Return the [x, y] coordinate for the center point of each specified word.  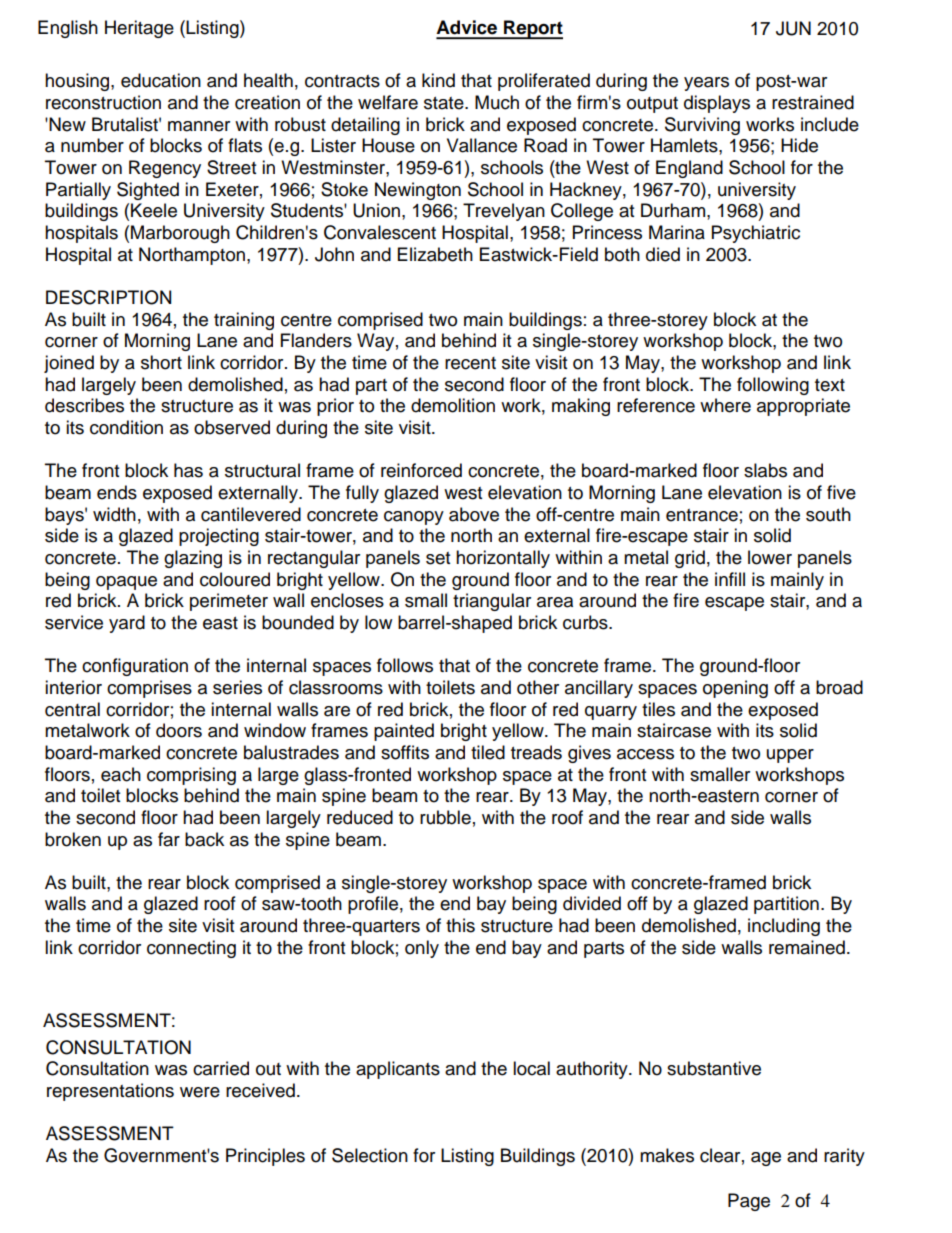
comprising [191, 776]
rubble [445, 817]
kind [438, 80]
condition [126, 427]
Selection [370, 1155]
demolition [453, 405]
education [161, 80]
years [706, 84]
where [725, 405]
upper [790, 756]
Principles [265, 1157]
